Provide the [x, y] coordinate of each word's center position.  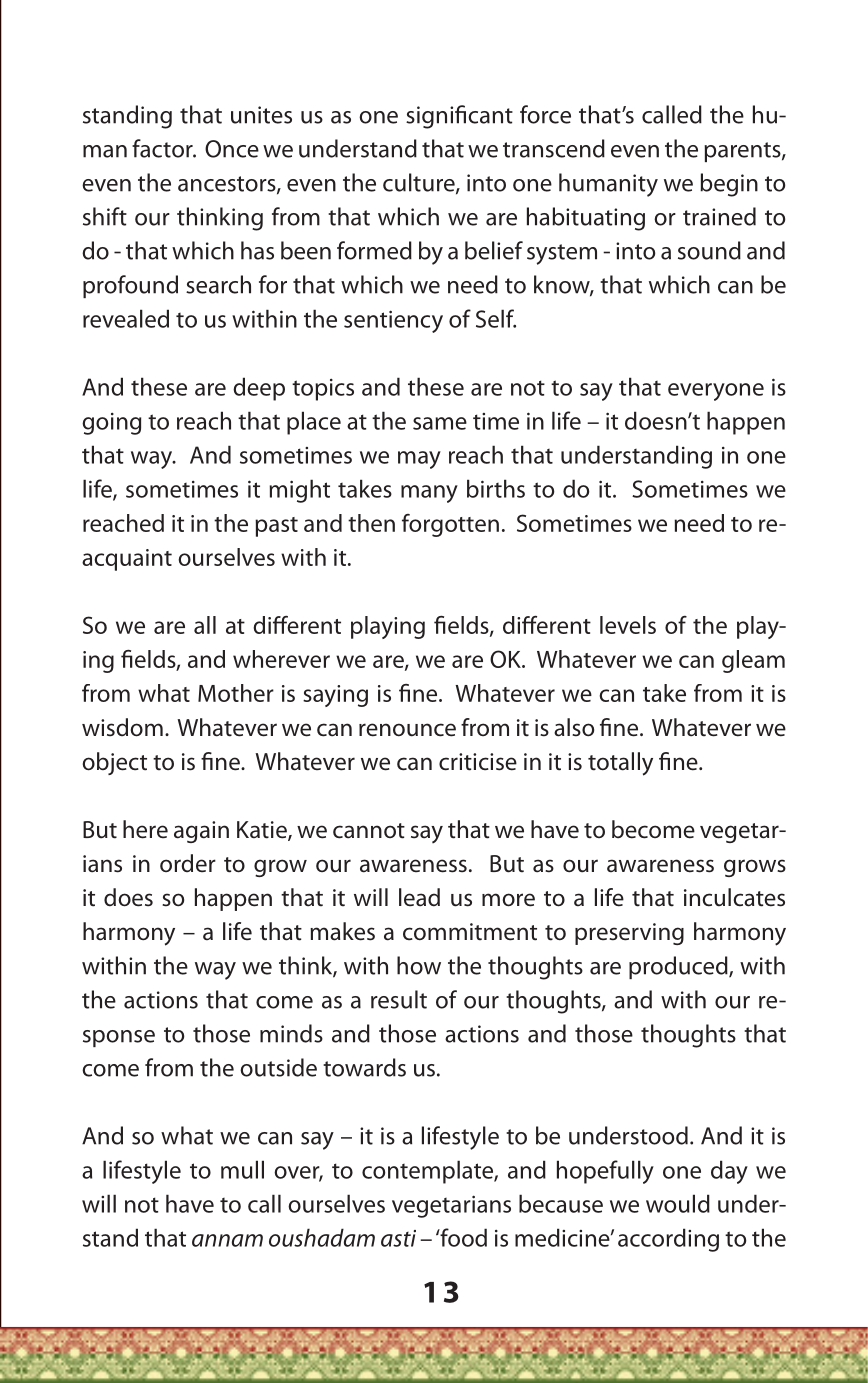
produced [679, 967]
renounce [407, 730]
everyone [716, 392]
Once [232, 149]
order [188, 863]
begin [729, 185]
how [419, 965]
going [111, 424]
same [440, 423]
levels [628, 625]
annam [227, 1240]
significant [459, 117]
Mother [236, 693]
